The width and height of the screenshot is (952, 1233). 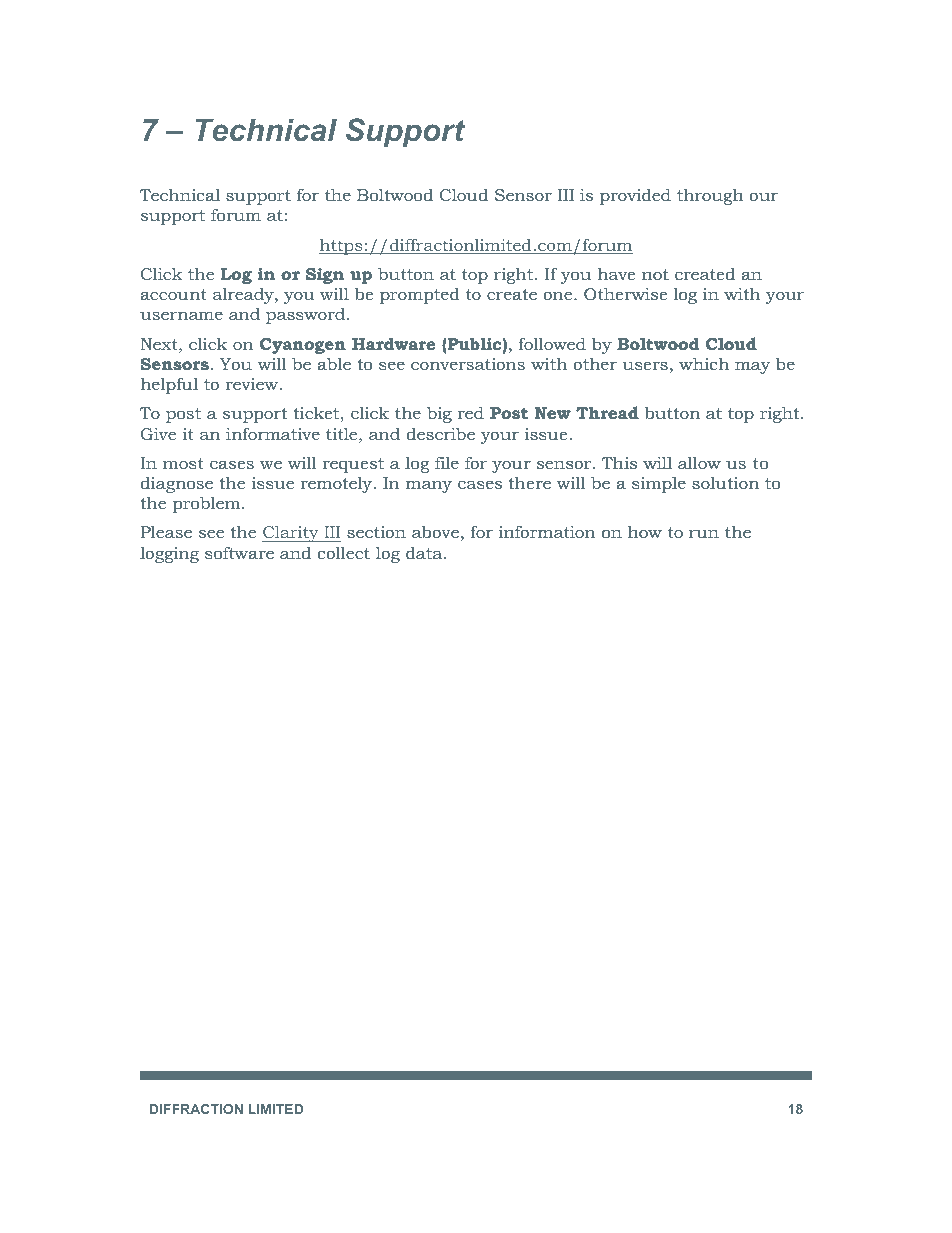 What do you see at coordinates (710, 196) in the screenshot?
I see `through` at bounding box center [710, 196].
